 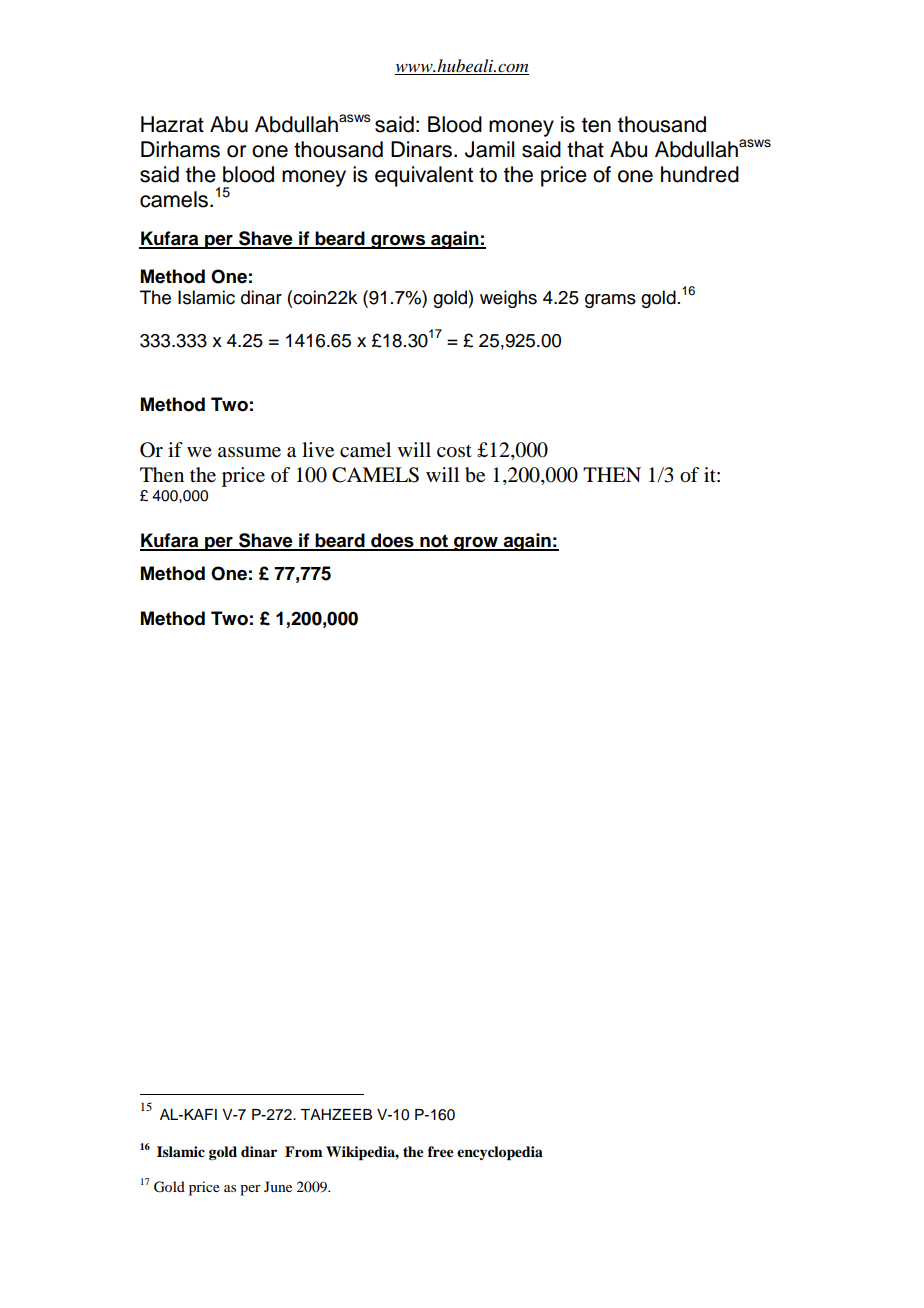 I want to click on cost, so click(x=454, y=451).
